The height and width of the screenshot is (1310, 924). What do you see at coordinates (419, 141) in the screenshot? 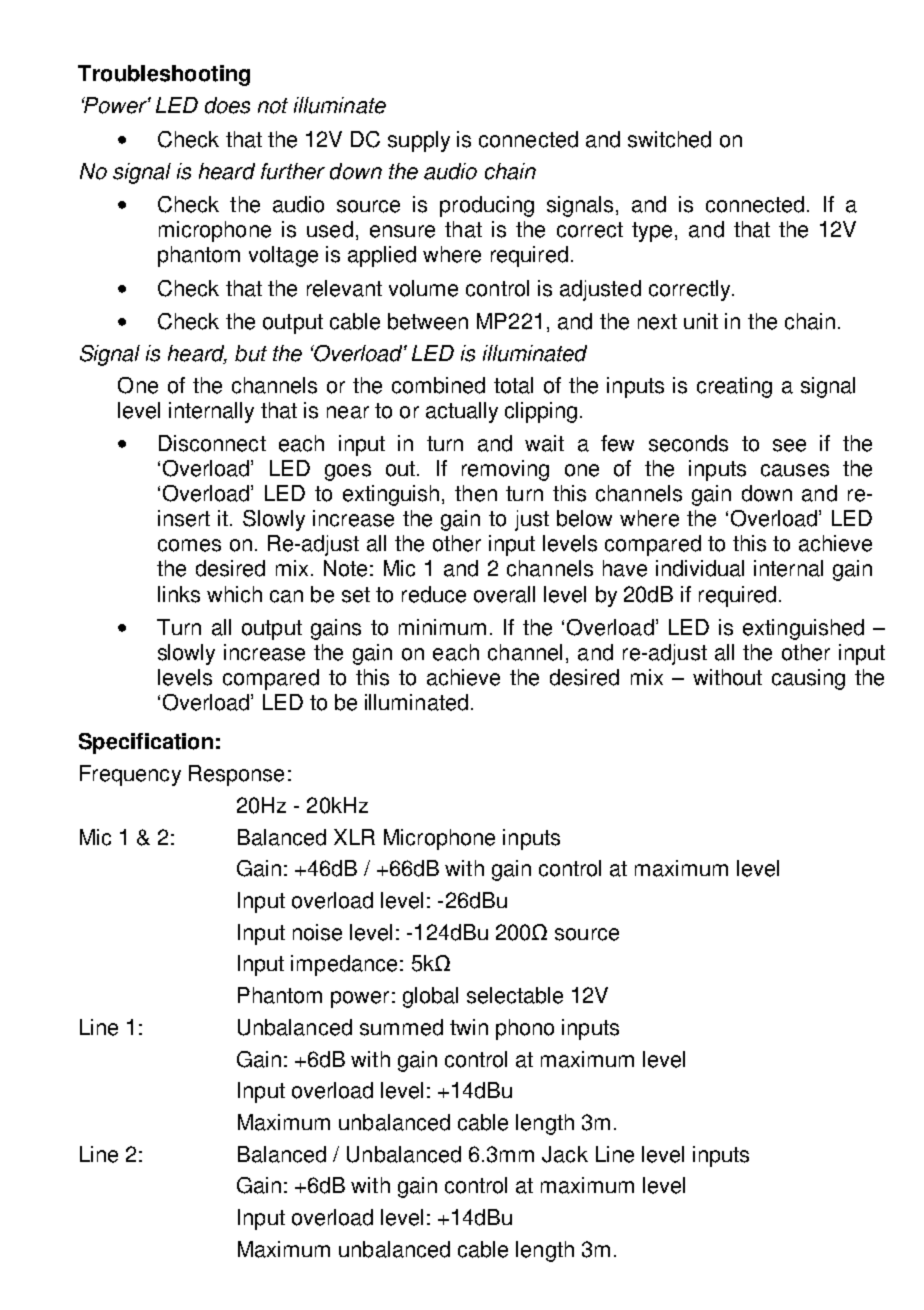
I see `supply` at bounding box center [419, 141].
